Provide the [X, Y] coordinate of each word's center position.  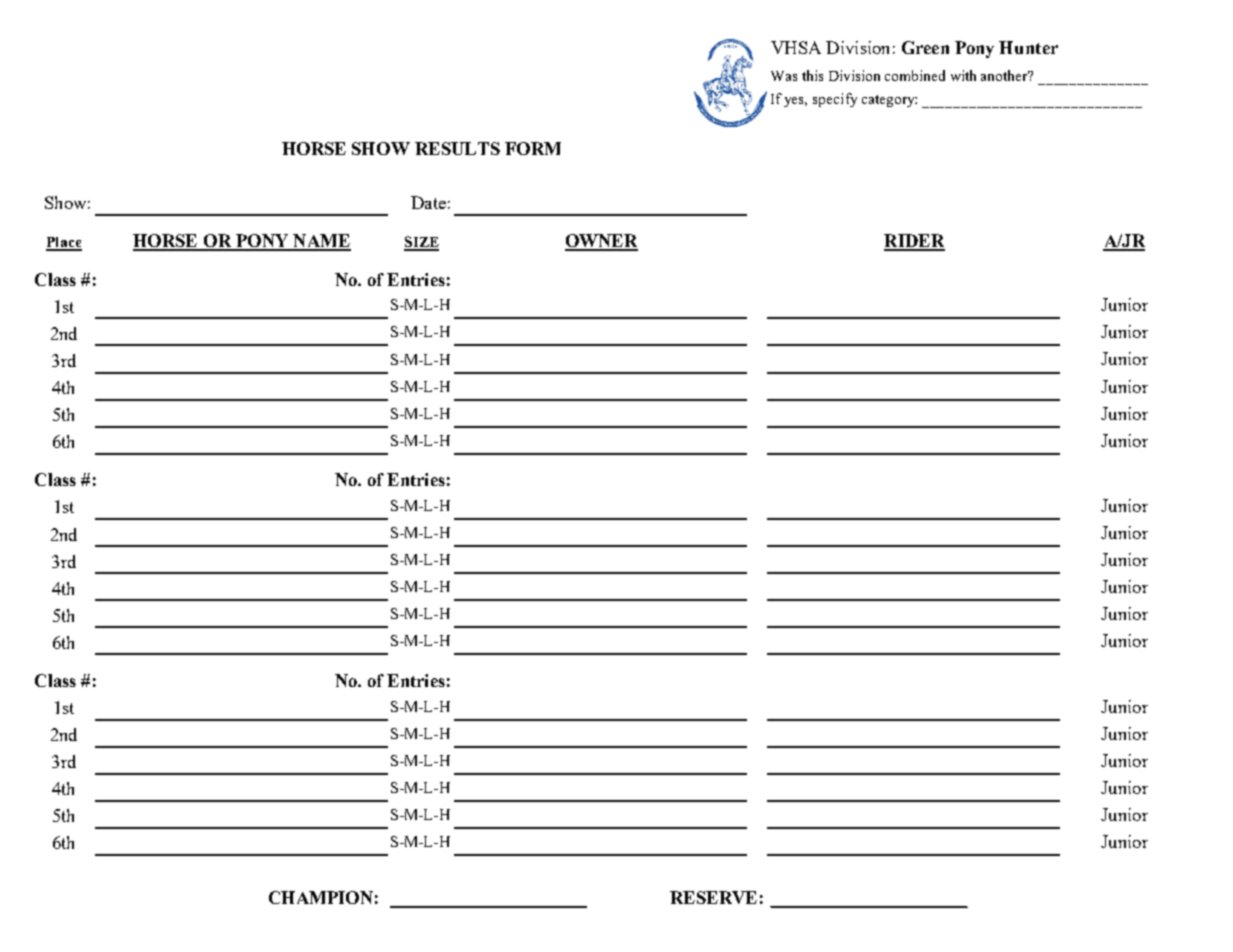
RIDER [914, 242]
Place [64, 243]
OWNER [601, 242]
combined [915, 75]
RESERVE [713, 897]
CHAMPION [321, 897]
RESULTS [457, 148]
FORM [533, 148]
